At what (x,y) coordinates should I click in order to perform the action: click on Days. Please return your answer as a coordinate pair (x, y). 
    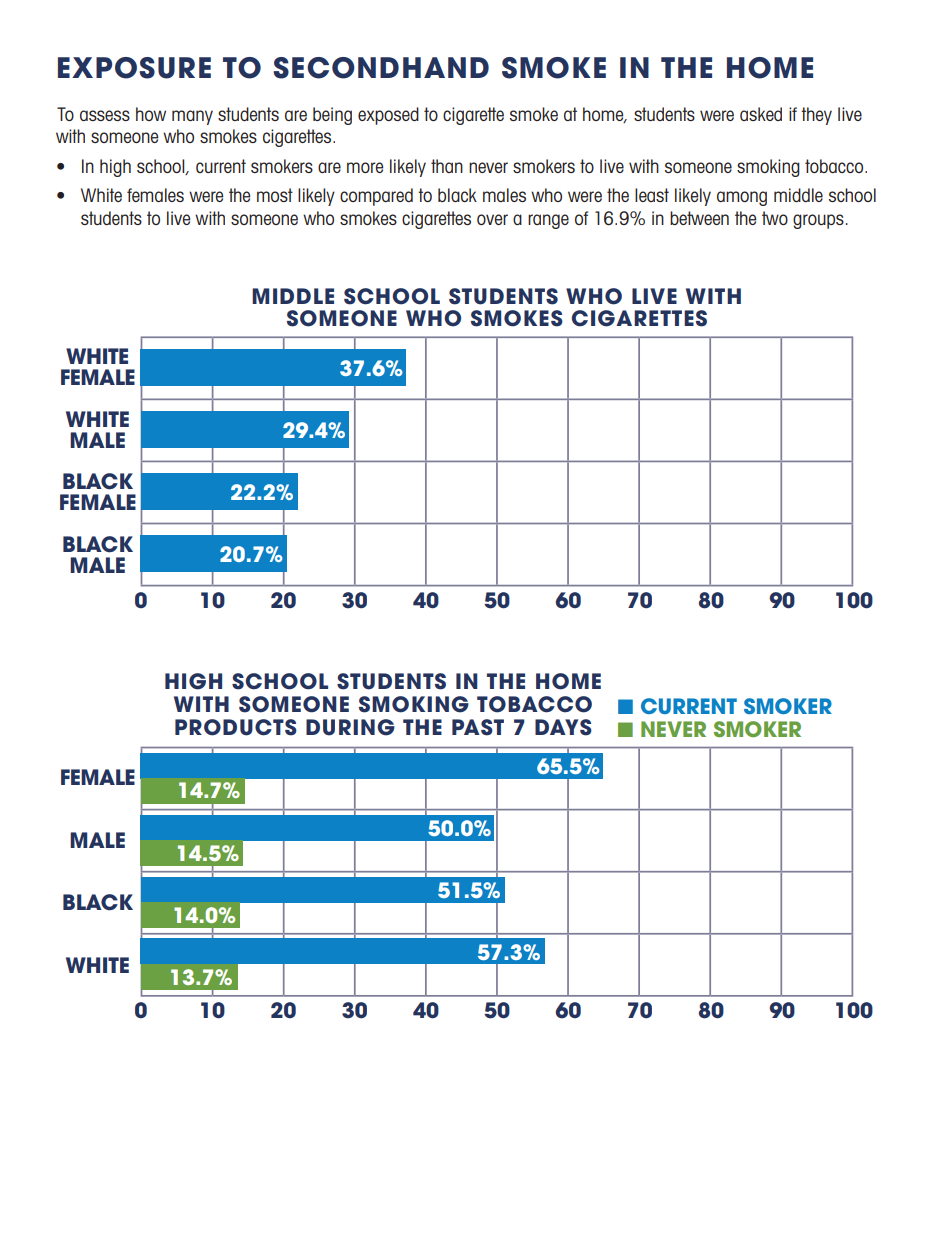
    Looking at the image, I should click on (563, 727).
